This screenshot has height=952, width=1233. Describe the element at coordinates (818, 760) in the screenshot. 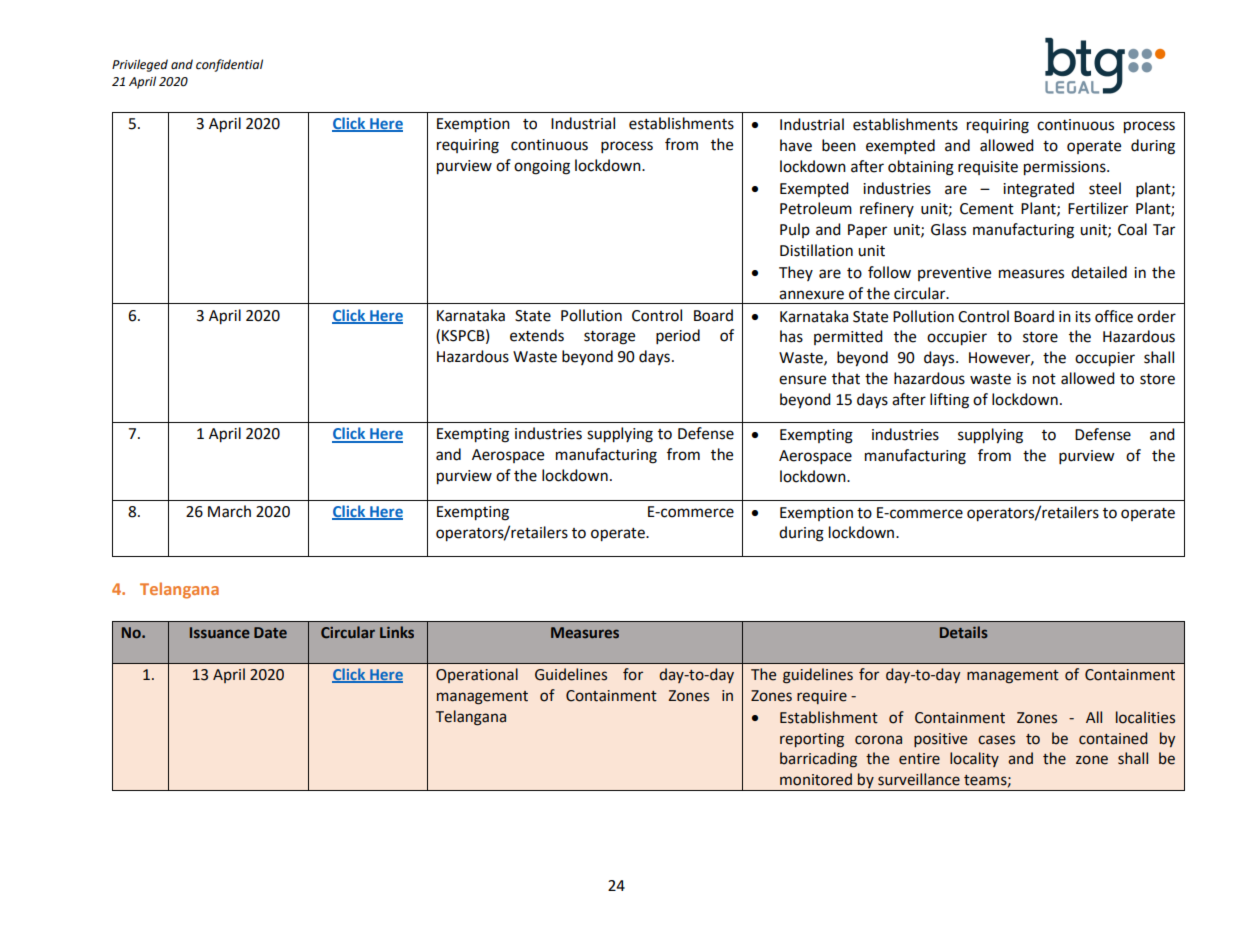

I see `barricading` at that location.
